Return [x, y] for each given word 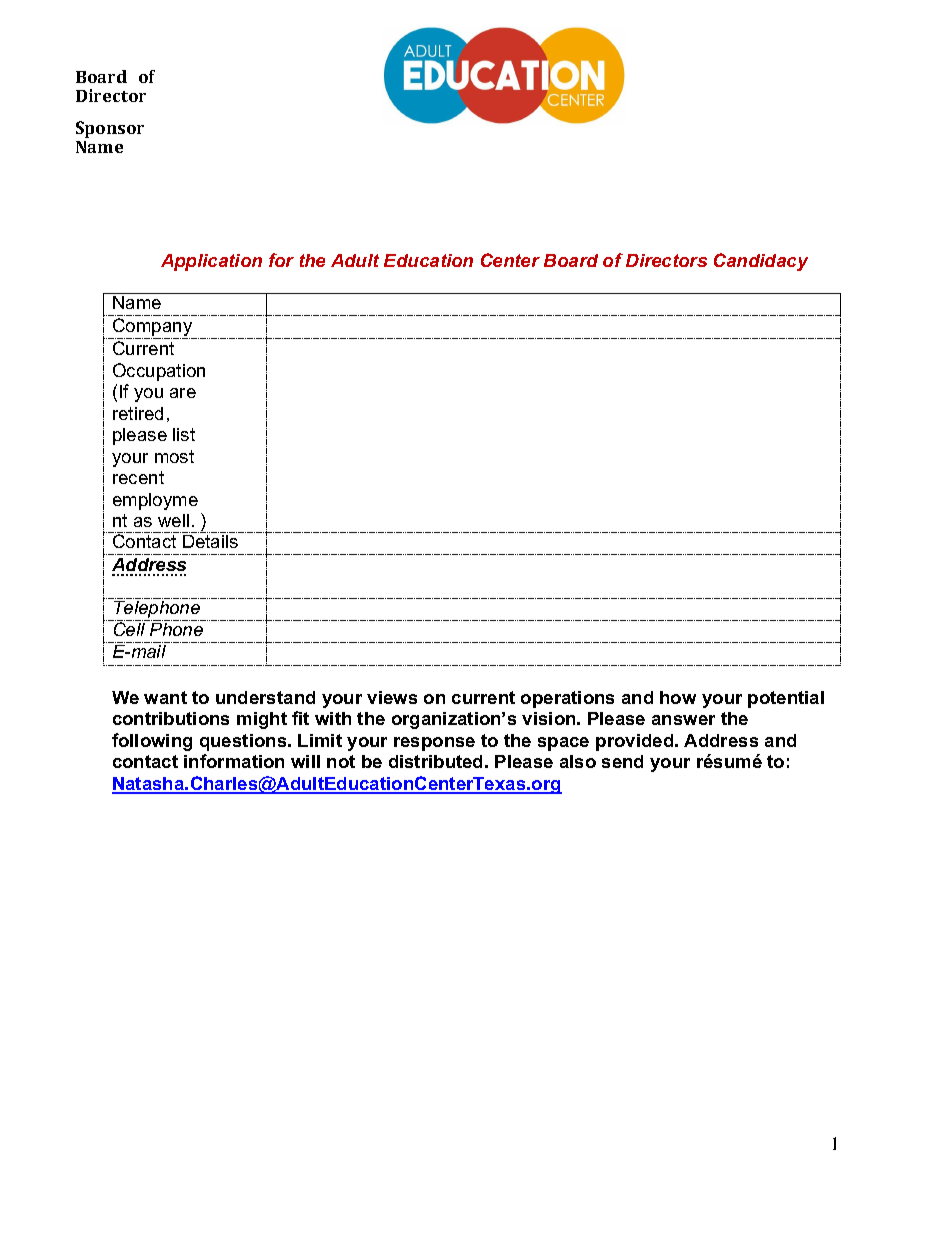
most [174, 456]
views [392, 697]
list [184, 434]
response [434, 744]
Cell [129, 629]
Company [153, 328]
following [152, 742]
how [678, 697]
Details [210, 541]
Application [211, 262]
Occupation [159, 372]
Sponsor [110, 129]
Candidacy [761, 262]
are [183, 393]
